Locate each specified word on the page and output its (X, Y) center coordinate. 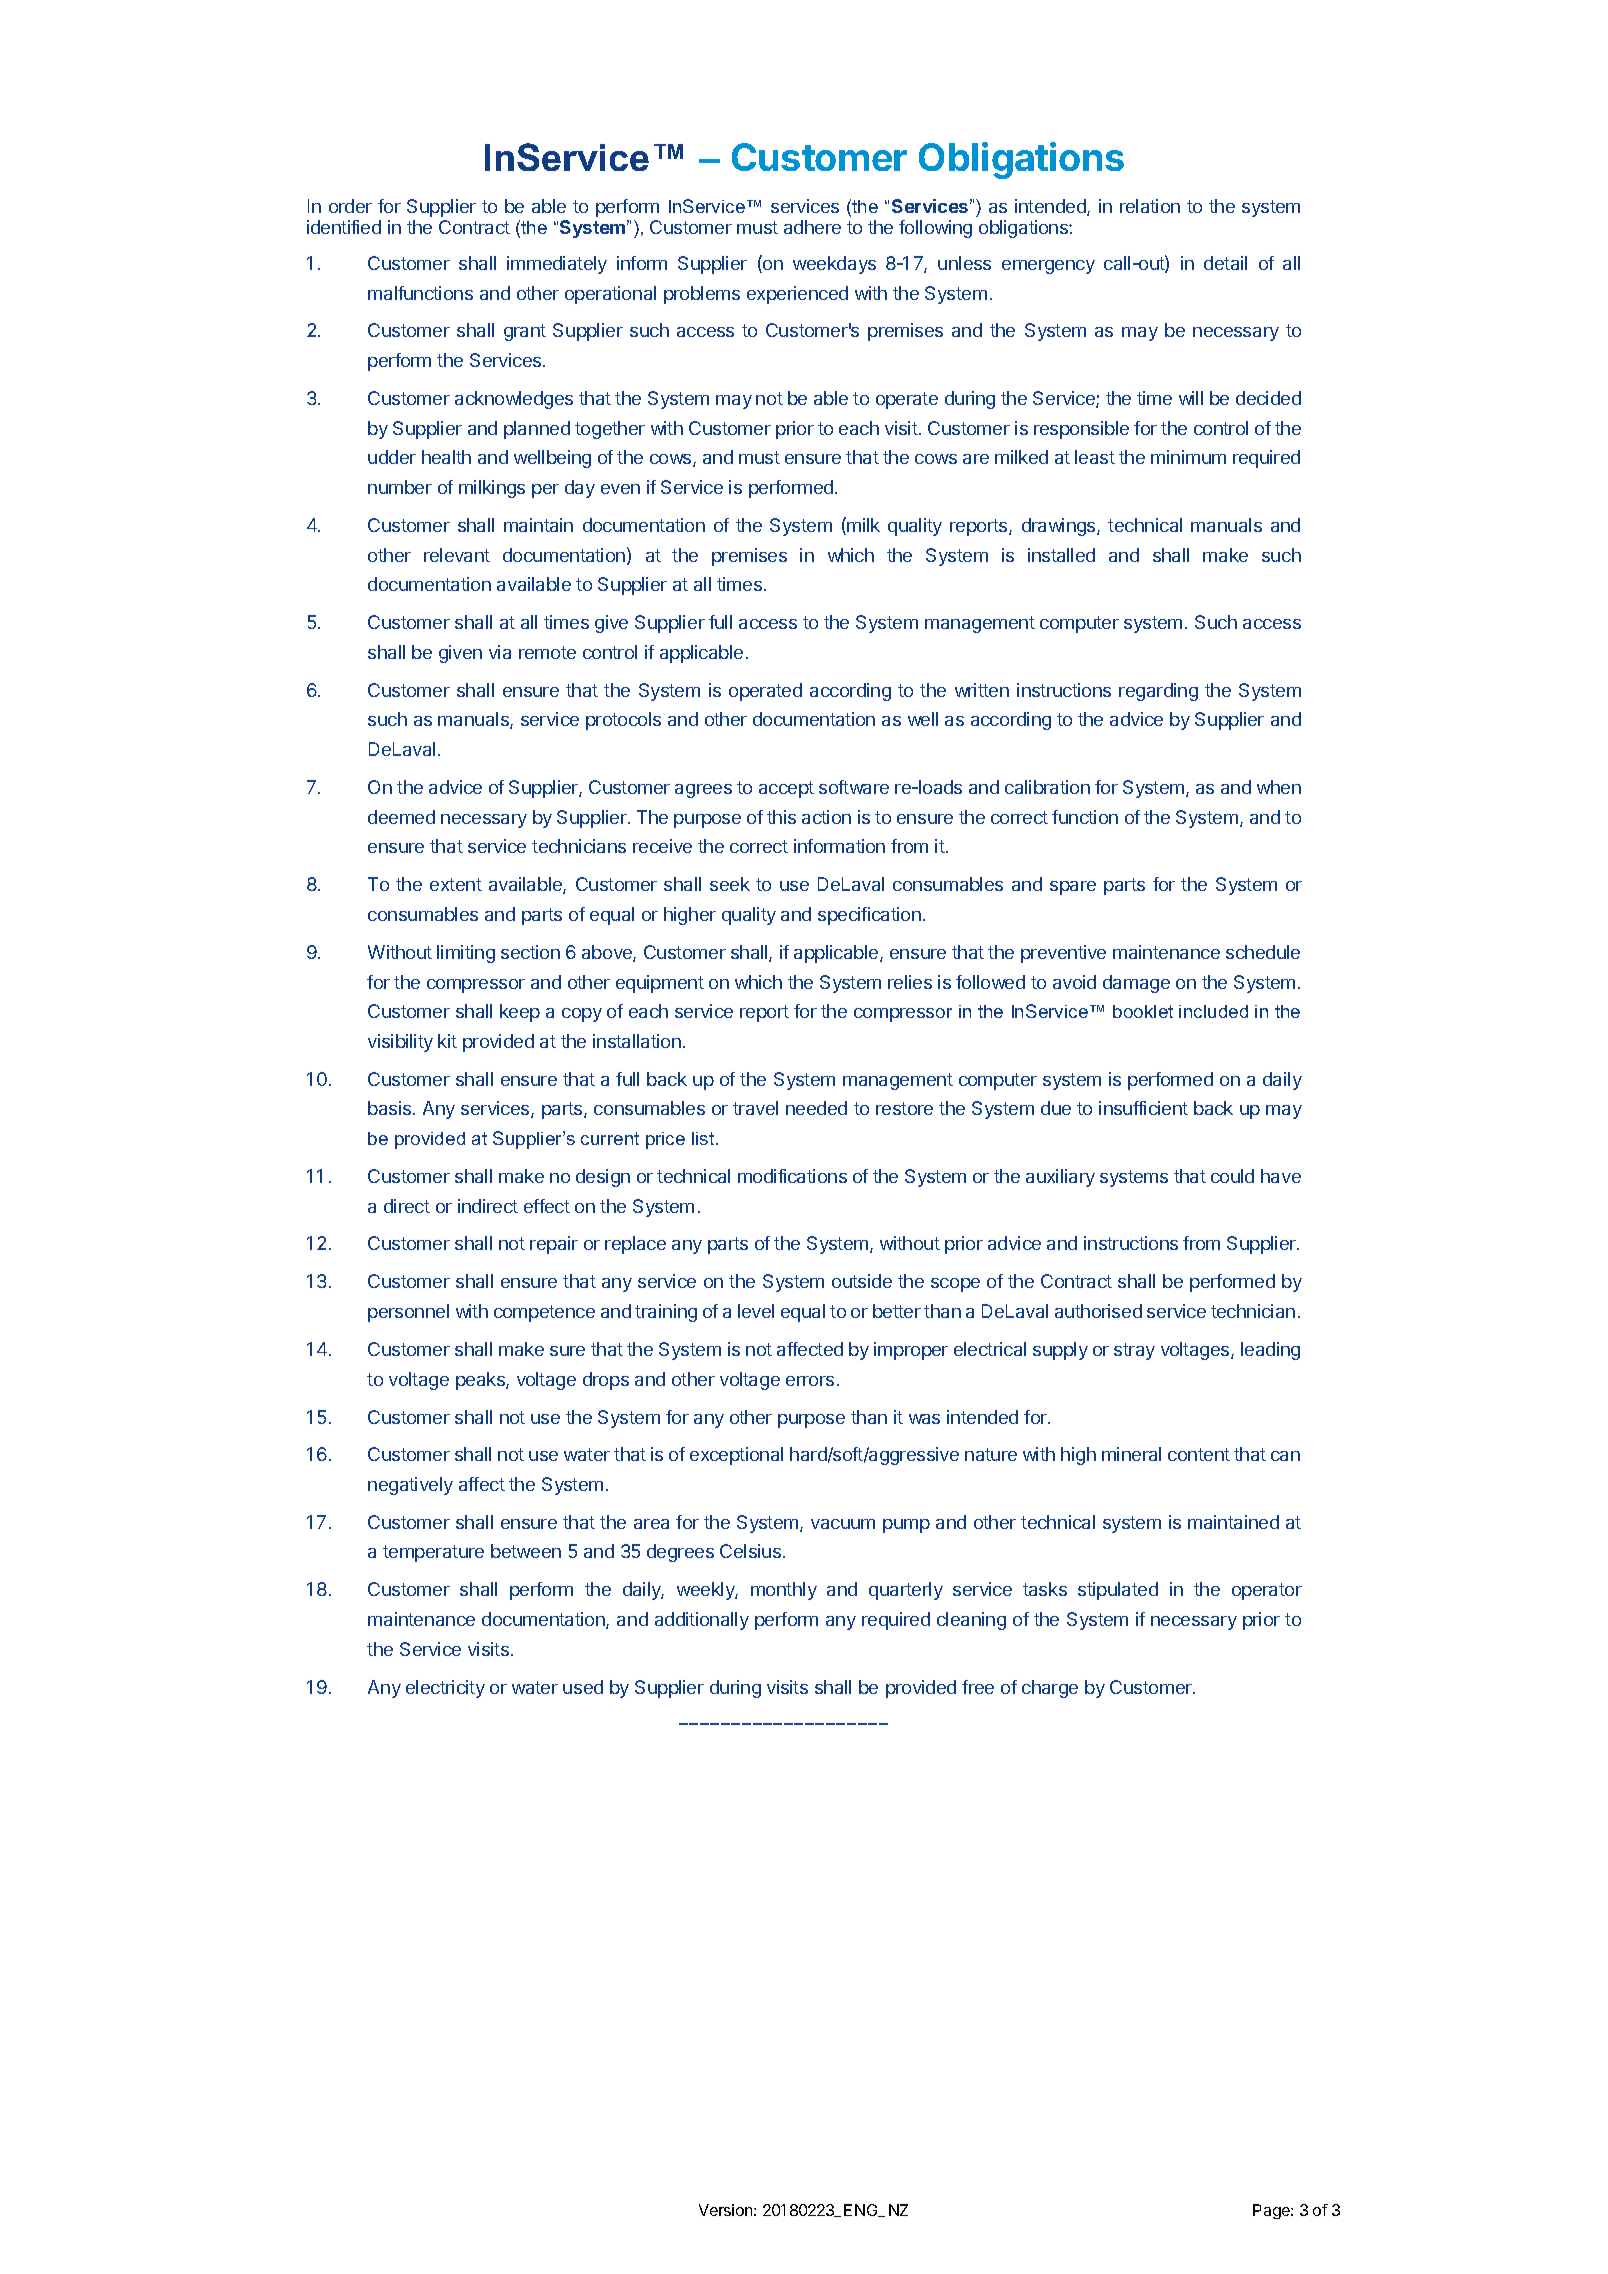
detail (1225, 263)
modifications (792, 1176)
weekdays (834, 265)
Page (1272, 2211)
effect (547, 1206)
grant (525, 332)
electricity (445, 1689)
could (1232, 1176)
